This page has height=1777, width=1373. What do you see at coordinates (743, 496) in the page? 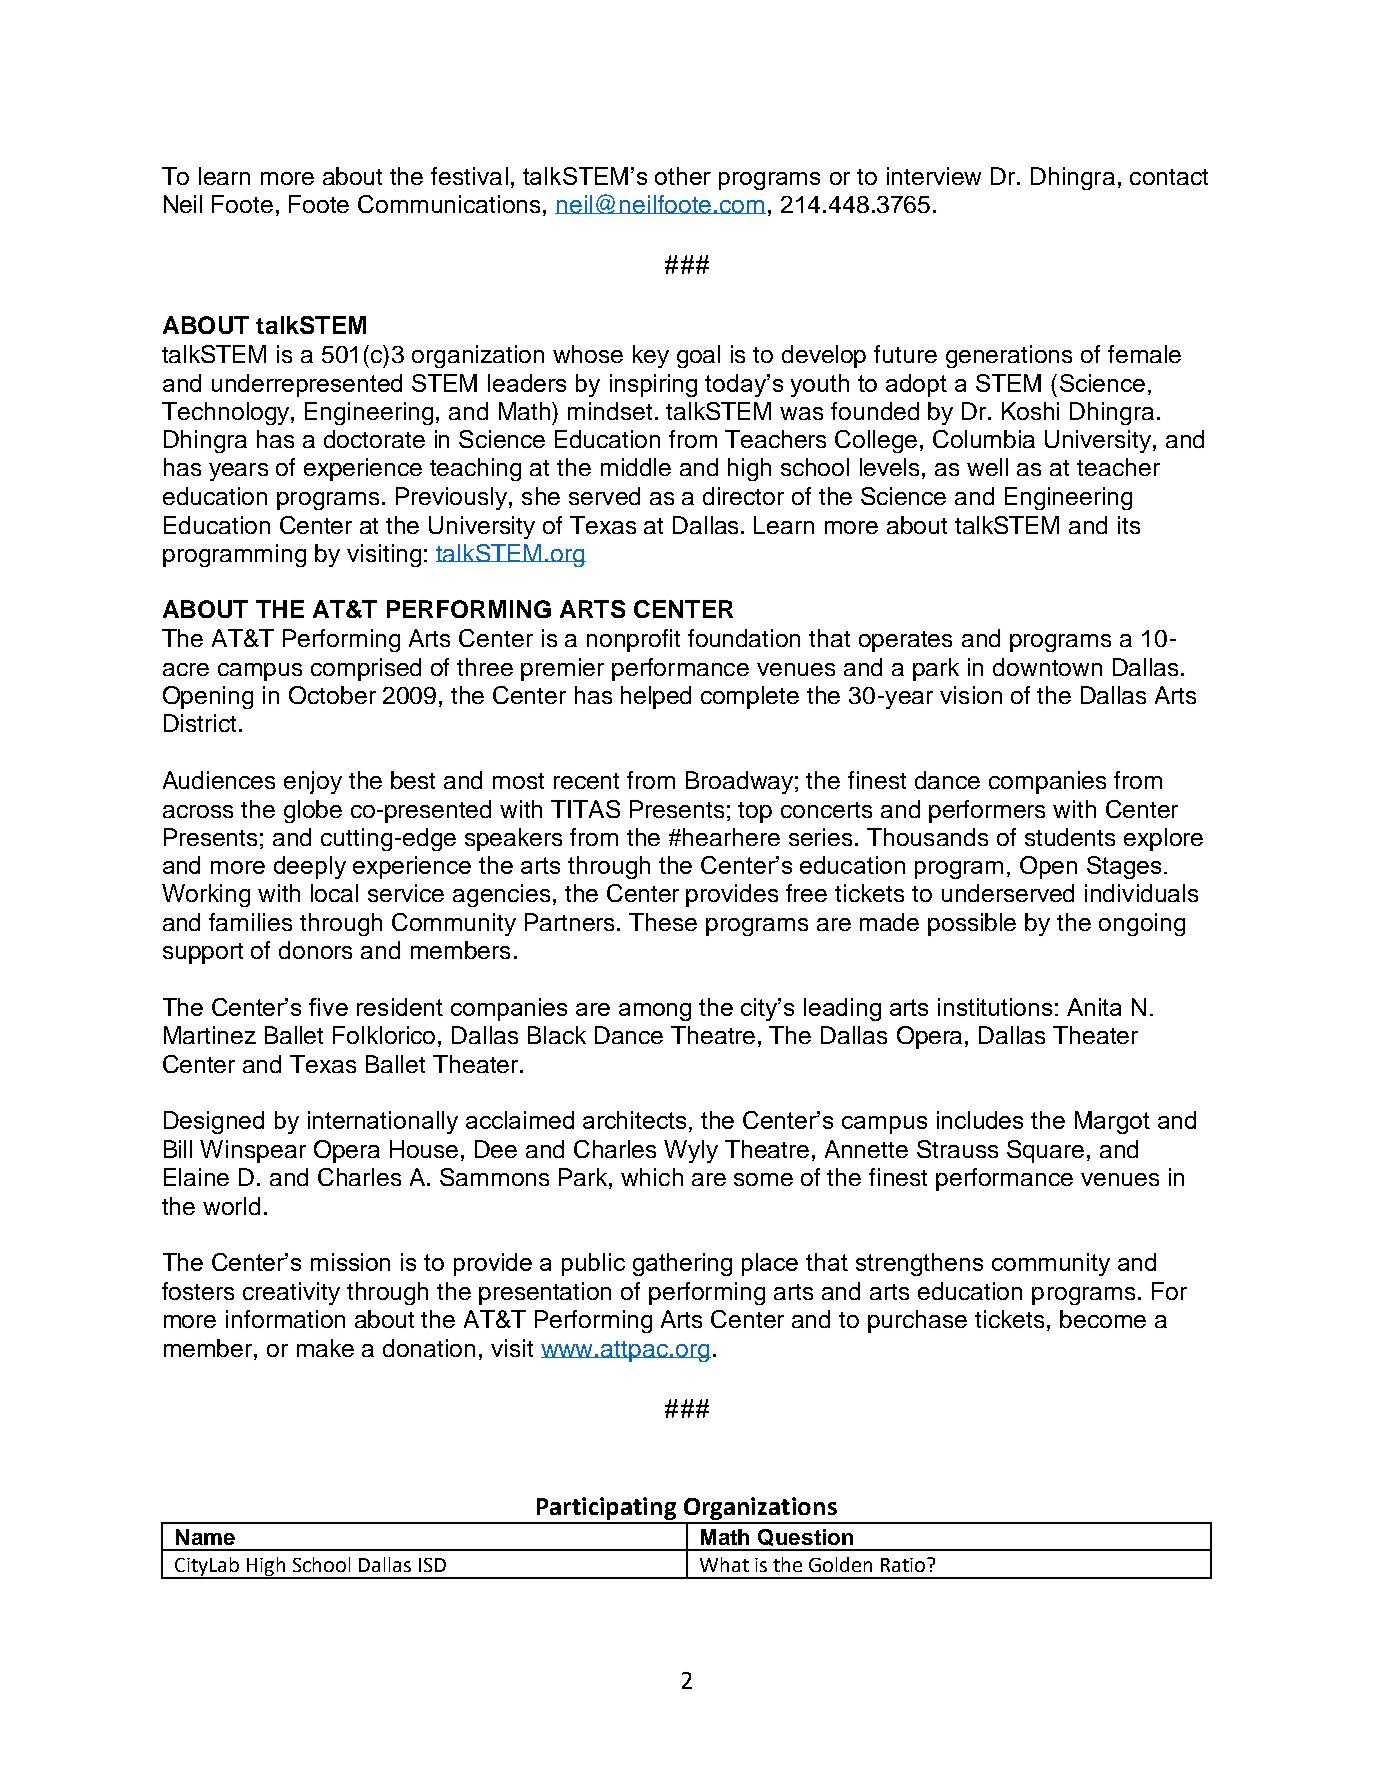
I see `director` at bounding box center [743, 496].
